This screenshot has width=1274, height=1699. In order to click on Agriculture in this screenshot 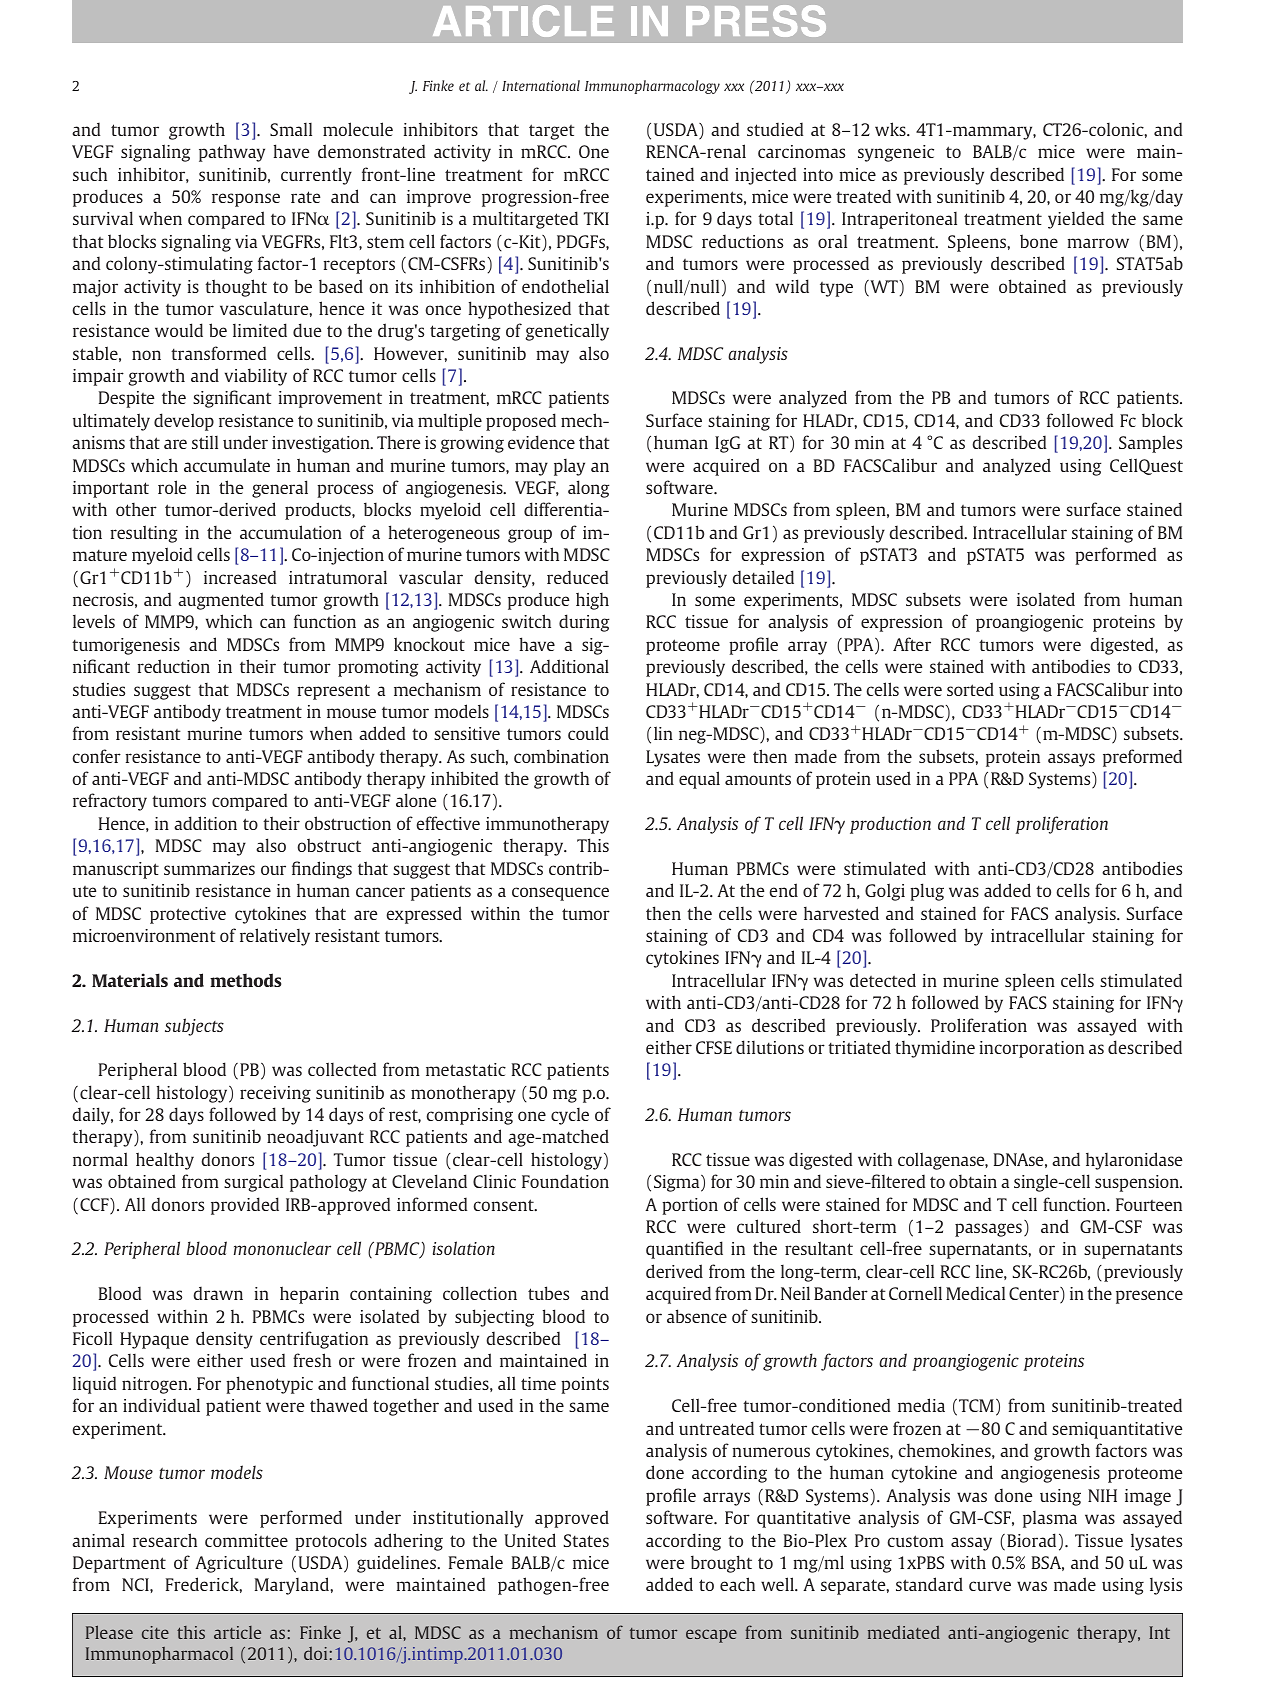, I will do `click(239, 1564)`.
